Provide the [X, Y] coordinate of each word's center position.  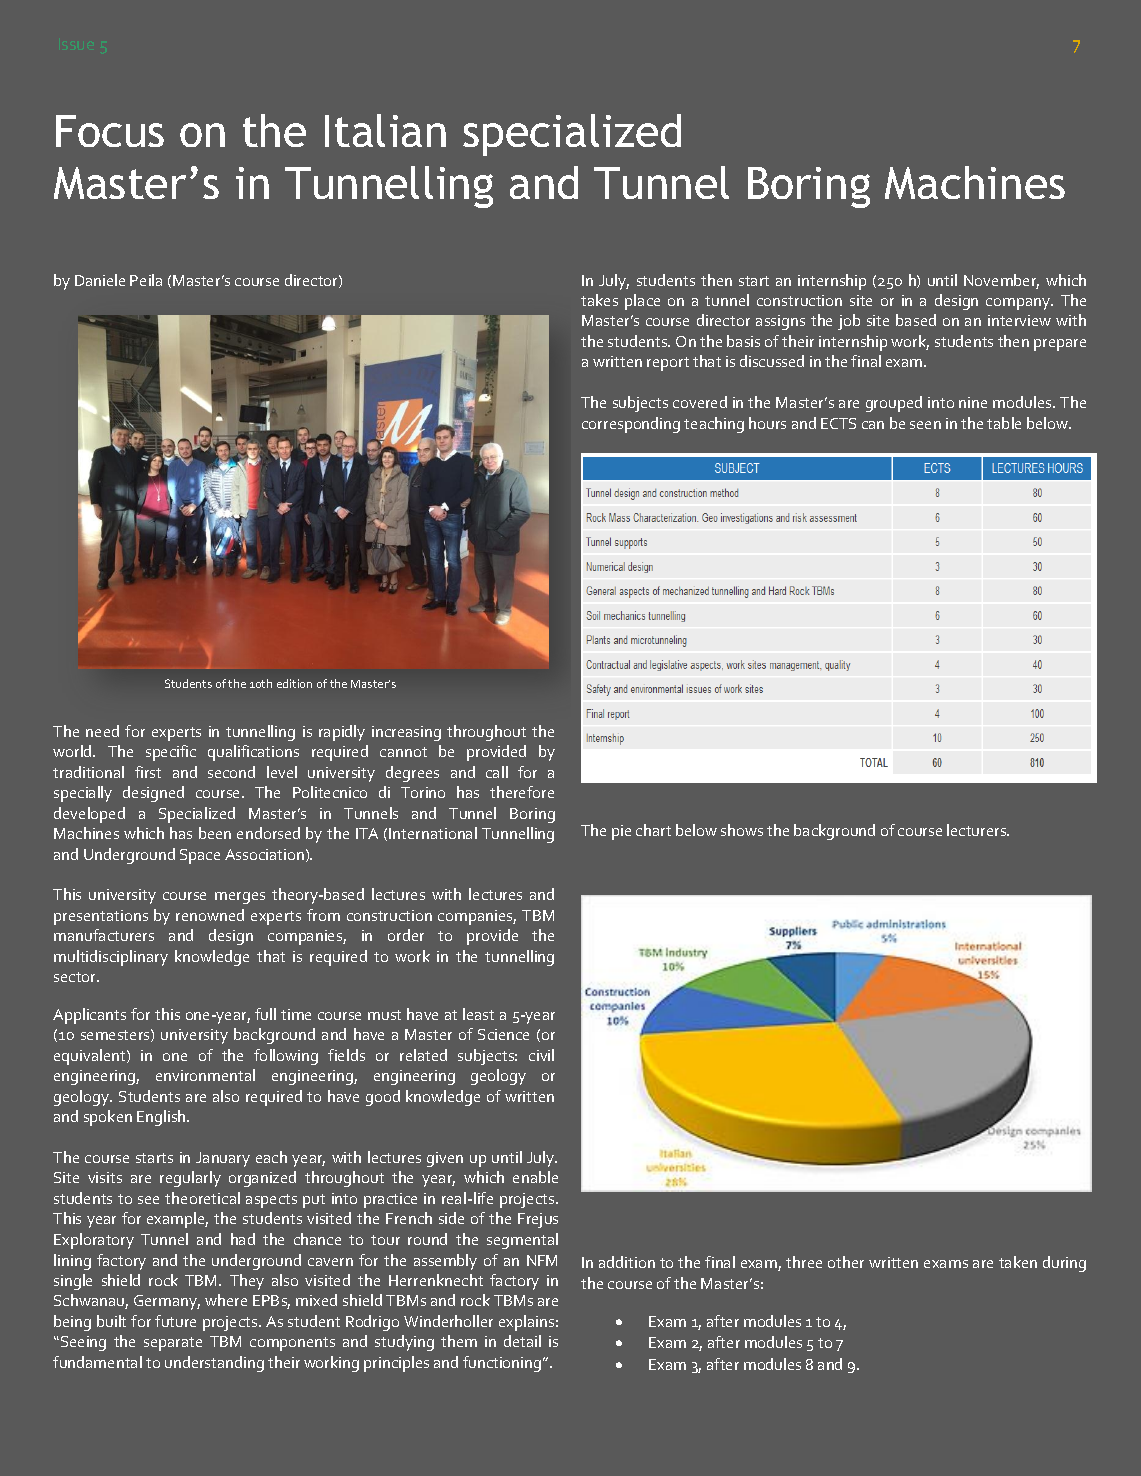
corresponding [631, 425]
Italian [385, 130]
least [478, 1014]
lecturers [978, 830]
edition [294, 683]
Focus [110, 131]
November [1001, 281]
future [175, 1321]
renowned [210, 915]
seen [925, 425]
